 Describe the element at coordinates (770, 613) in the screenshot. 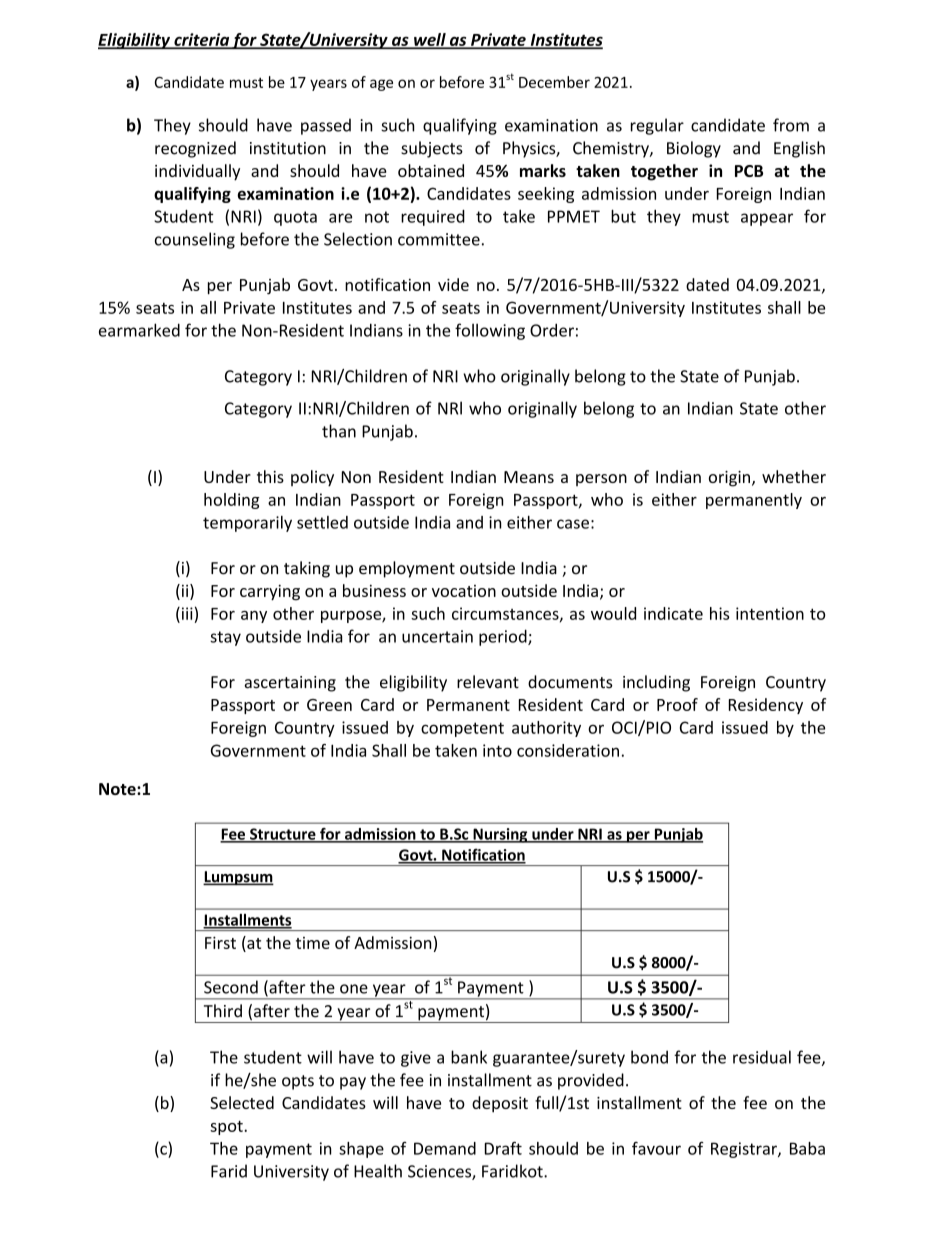

I see `intention` at that location.
